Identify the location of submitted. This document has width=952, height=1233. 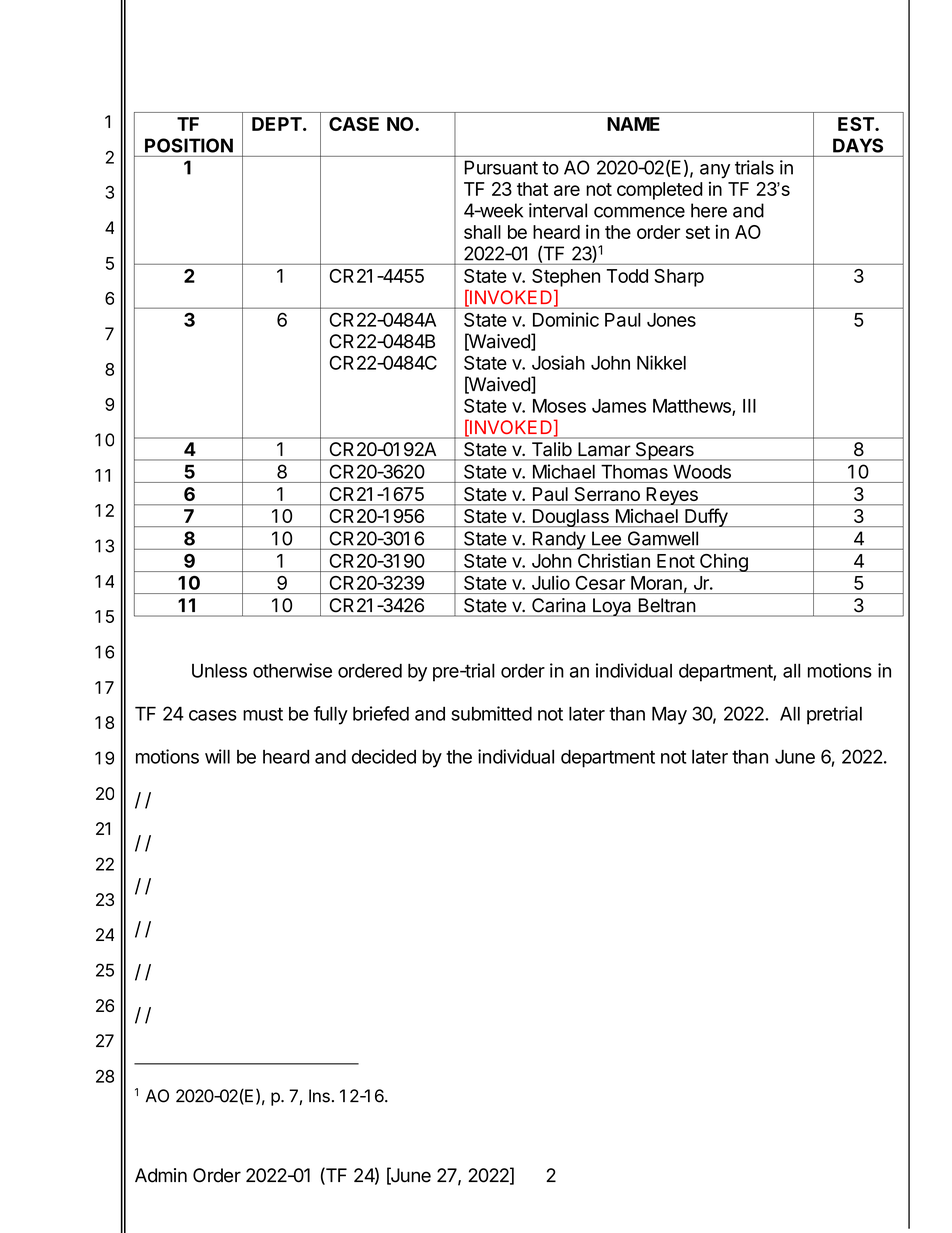
(491, 713).
